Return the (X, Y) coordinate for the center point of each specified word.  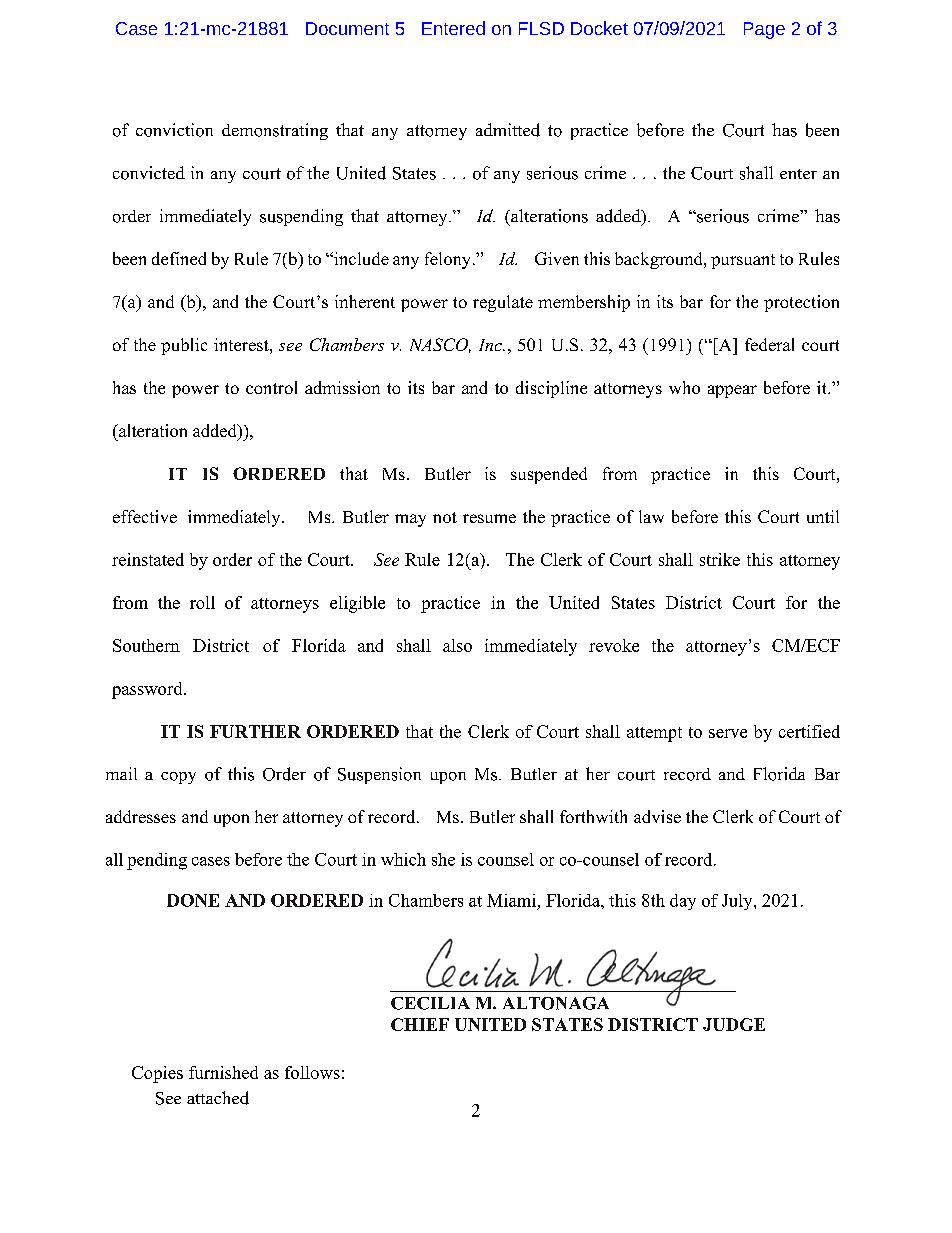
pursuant (743, 261)
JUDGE (734, 1024)
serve (728, 733)
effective (145, 516)
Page (764, 30)
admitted (508, 130)
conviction (174, 130)
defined (179, 258)
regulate (503, 303)
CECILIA (430, 1003)
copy (178, 778)
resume (489, 518)
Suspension (379, 775)
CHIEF (420, 1024)
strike (720, 559)
